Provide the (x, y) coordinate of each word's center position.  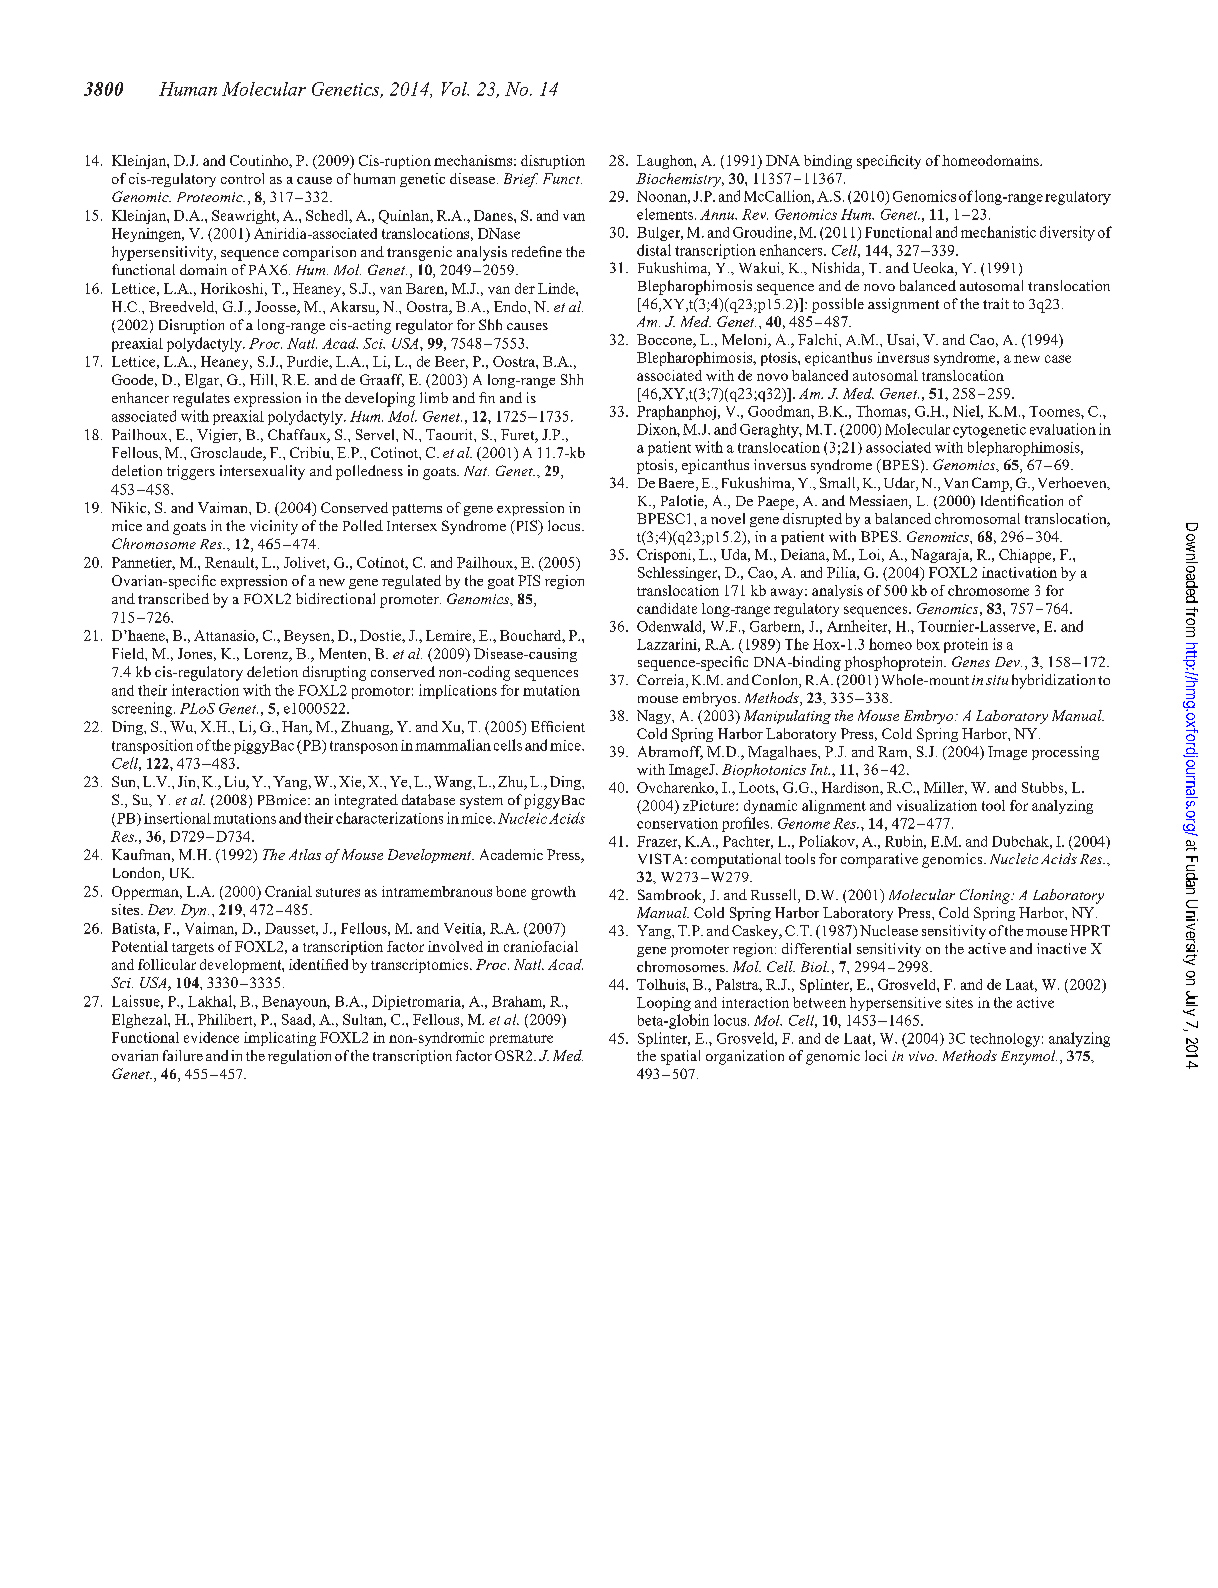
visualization (937, 805)
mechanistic (998, 232)
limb (434, 397)
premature (521, 1040)
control (242, 178)
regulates (201, 399)
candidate (667, 608)
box (928, 644)
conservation (677, 823)
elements (665, 214)
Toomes (1055, 411)
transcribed (173, 598)
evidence (211, 1037)
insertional (177, 818)
